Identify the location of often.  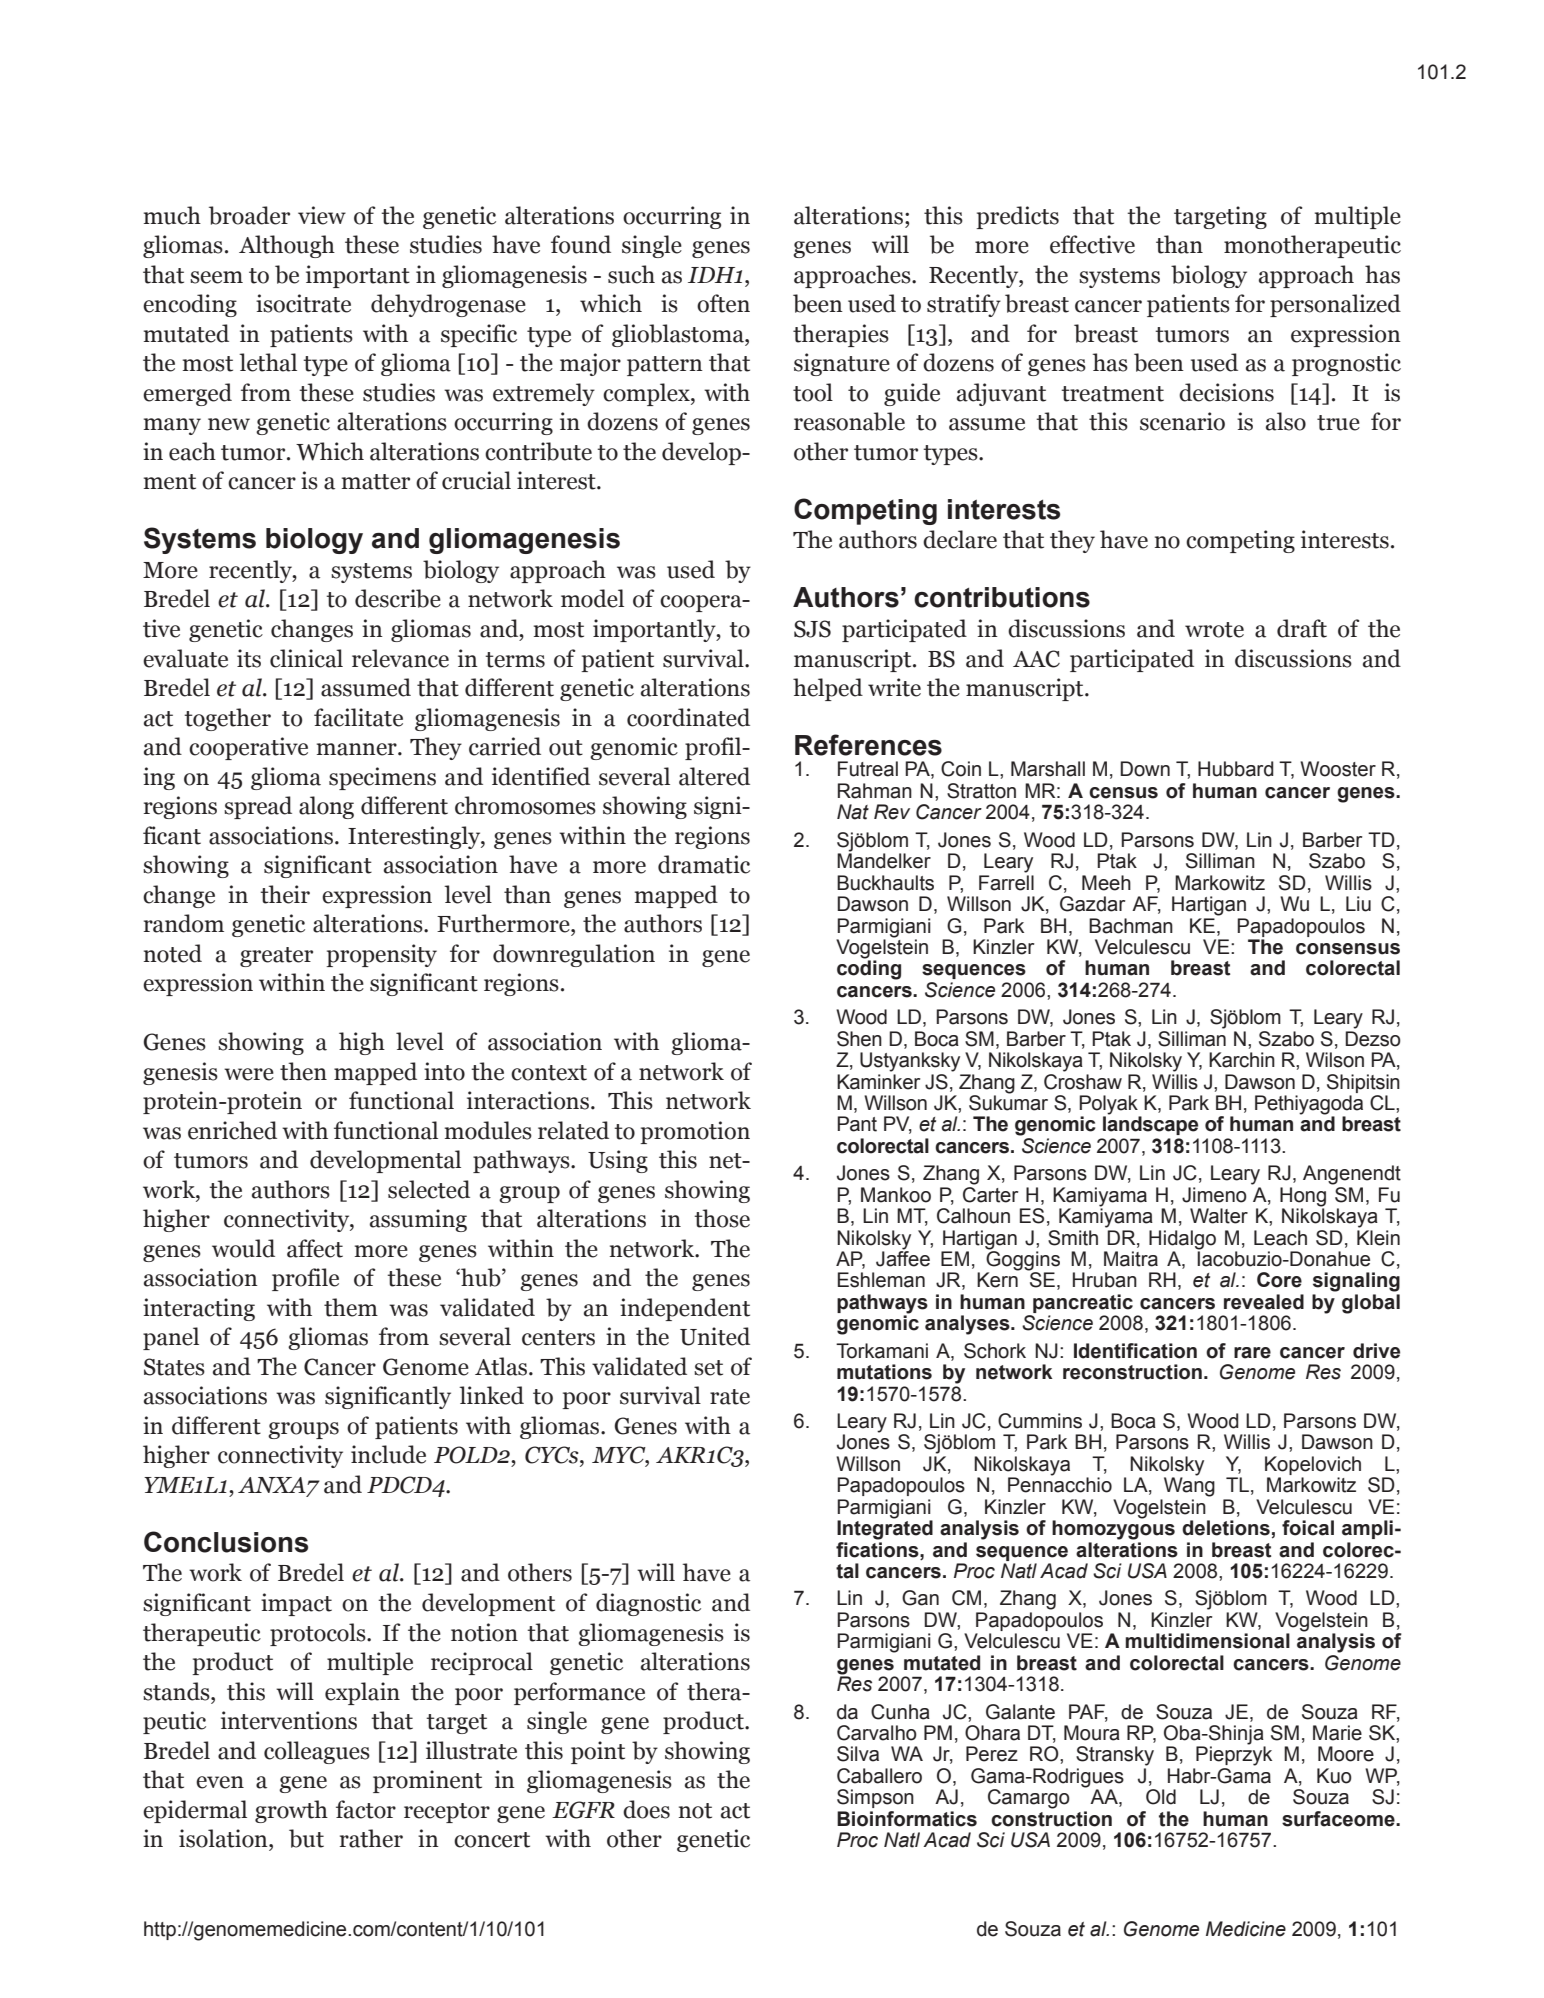
(723, 303).
